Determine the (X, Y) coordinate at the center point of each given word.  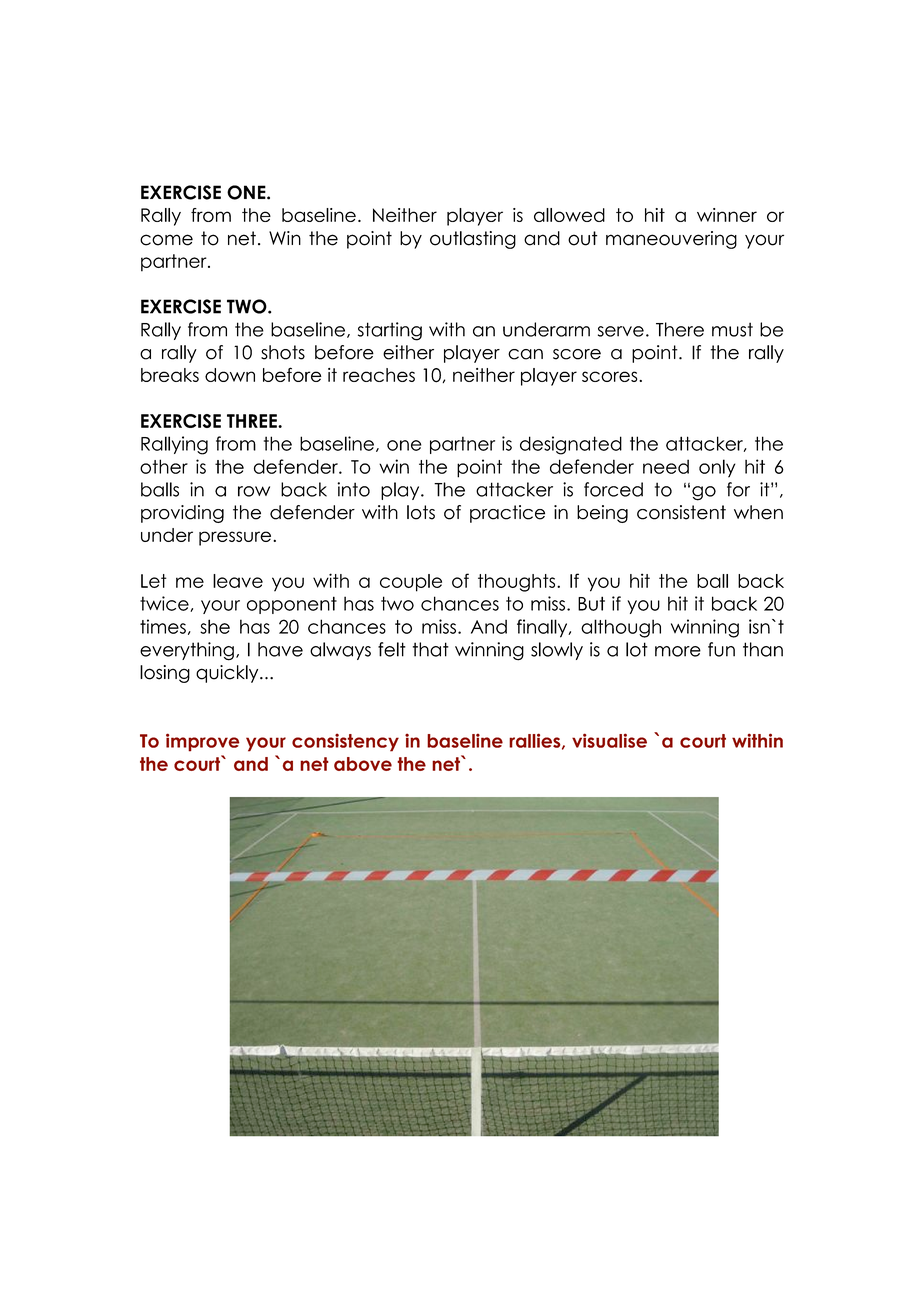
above (363, 764)
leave (238, 581)
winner (727, 215)
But (591, 603)
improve (203, 742)
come (166, 240)
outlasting (473, 240)
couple (411, 583)
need (666, 466)
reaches (379, 375)
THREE (253, 421)
